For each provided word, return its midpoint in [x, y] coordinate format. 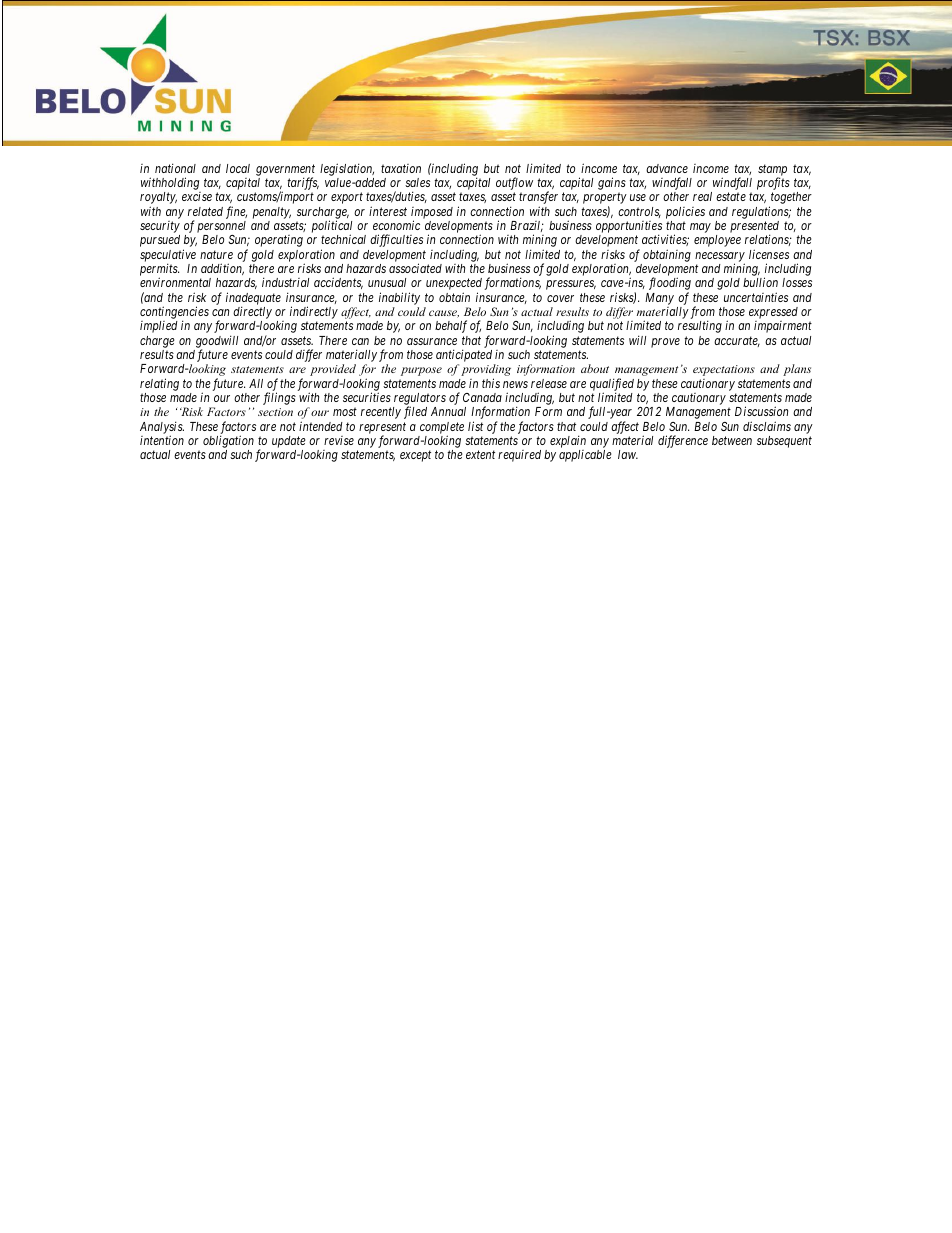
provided [333, 370]
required [519, 456]
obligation [228, 441]
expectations [724, 370]
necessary [720, 258]
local [238, 168]
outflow [514, 185]
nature [216, 254]
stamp [772, 171]
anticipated [464, 355]
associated [415, 268]
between [732, 440]
